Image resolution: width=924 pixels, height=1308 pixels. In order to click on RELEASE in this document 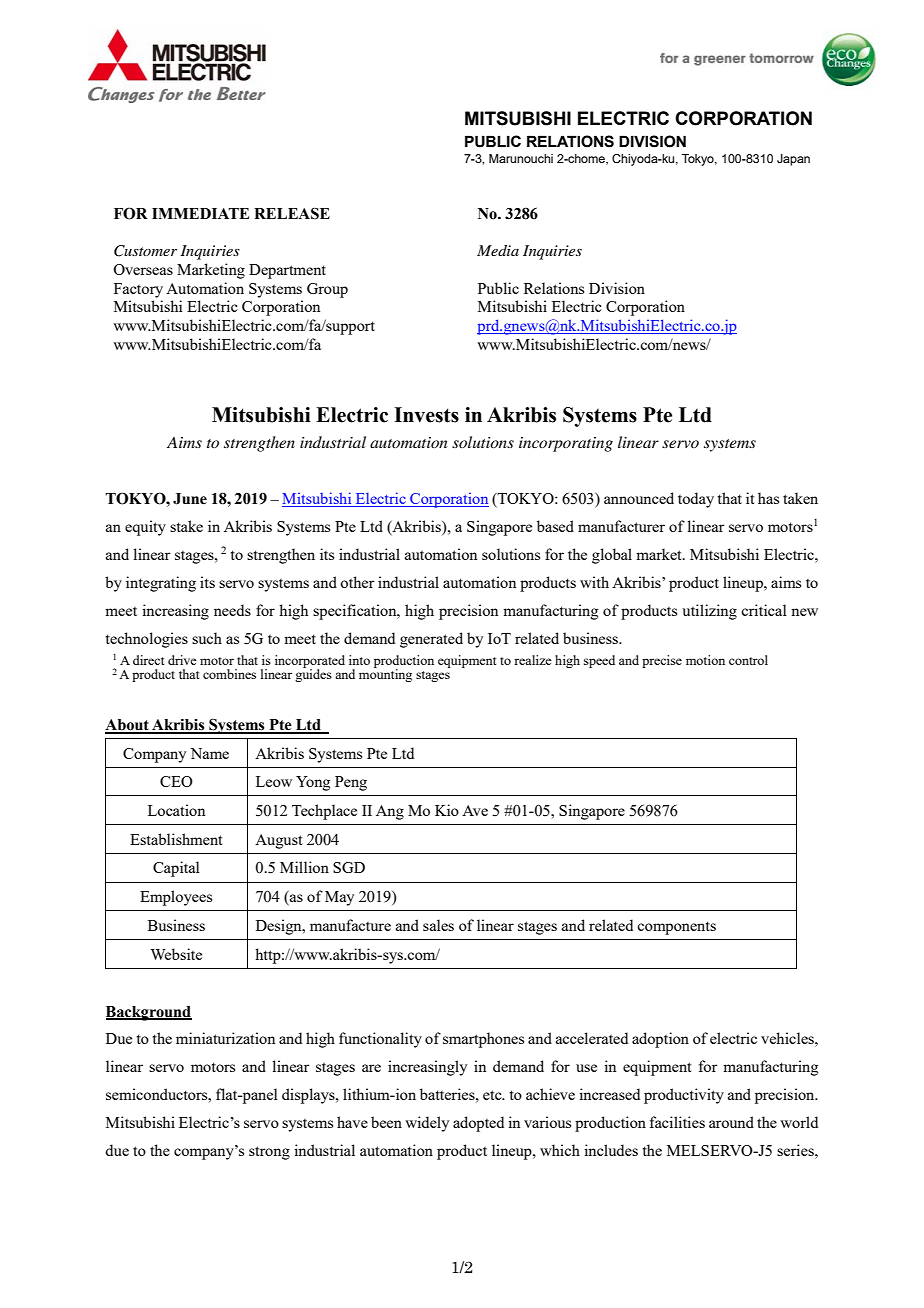, I will do `click(292, 213)`.
